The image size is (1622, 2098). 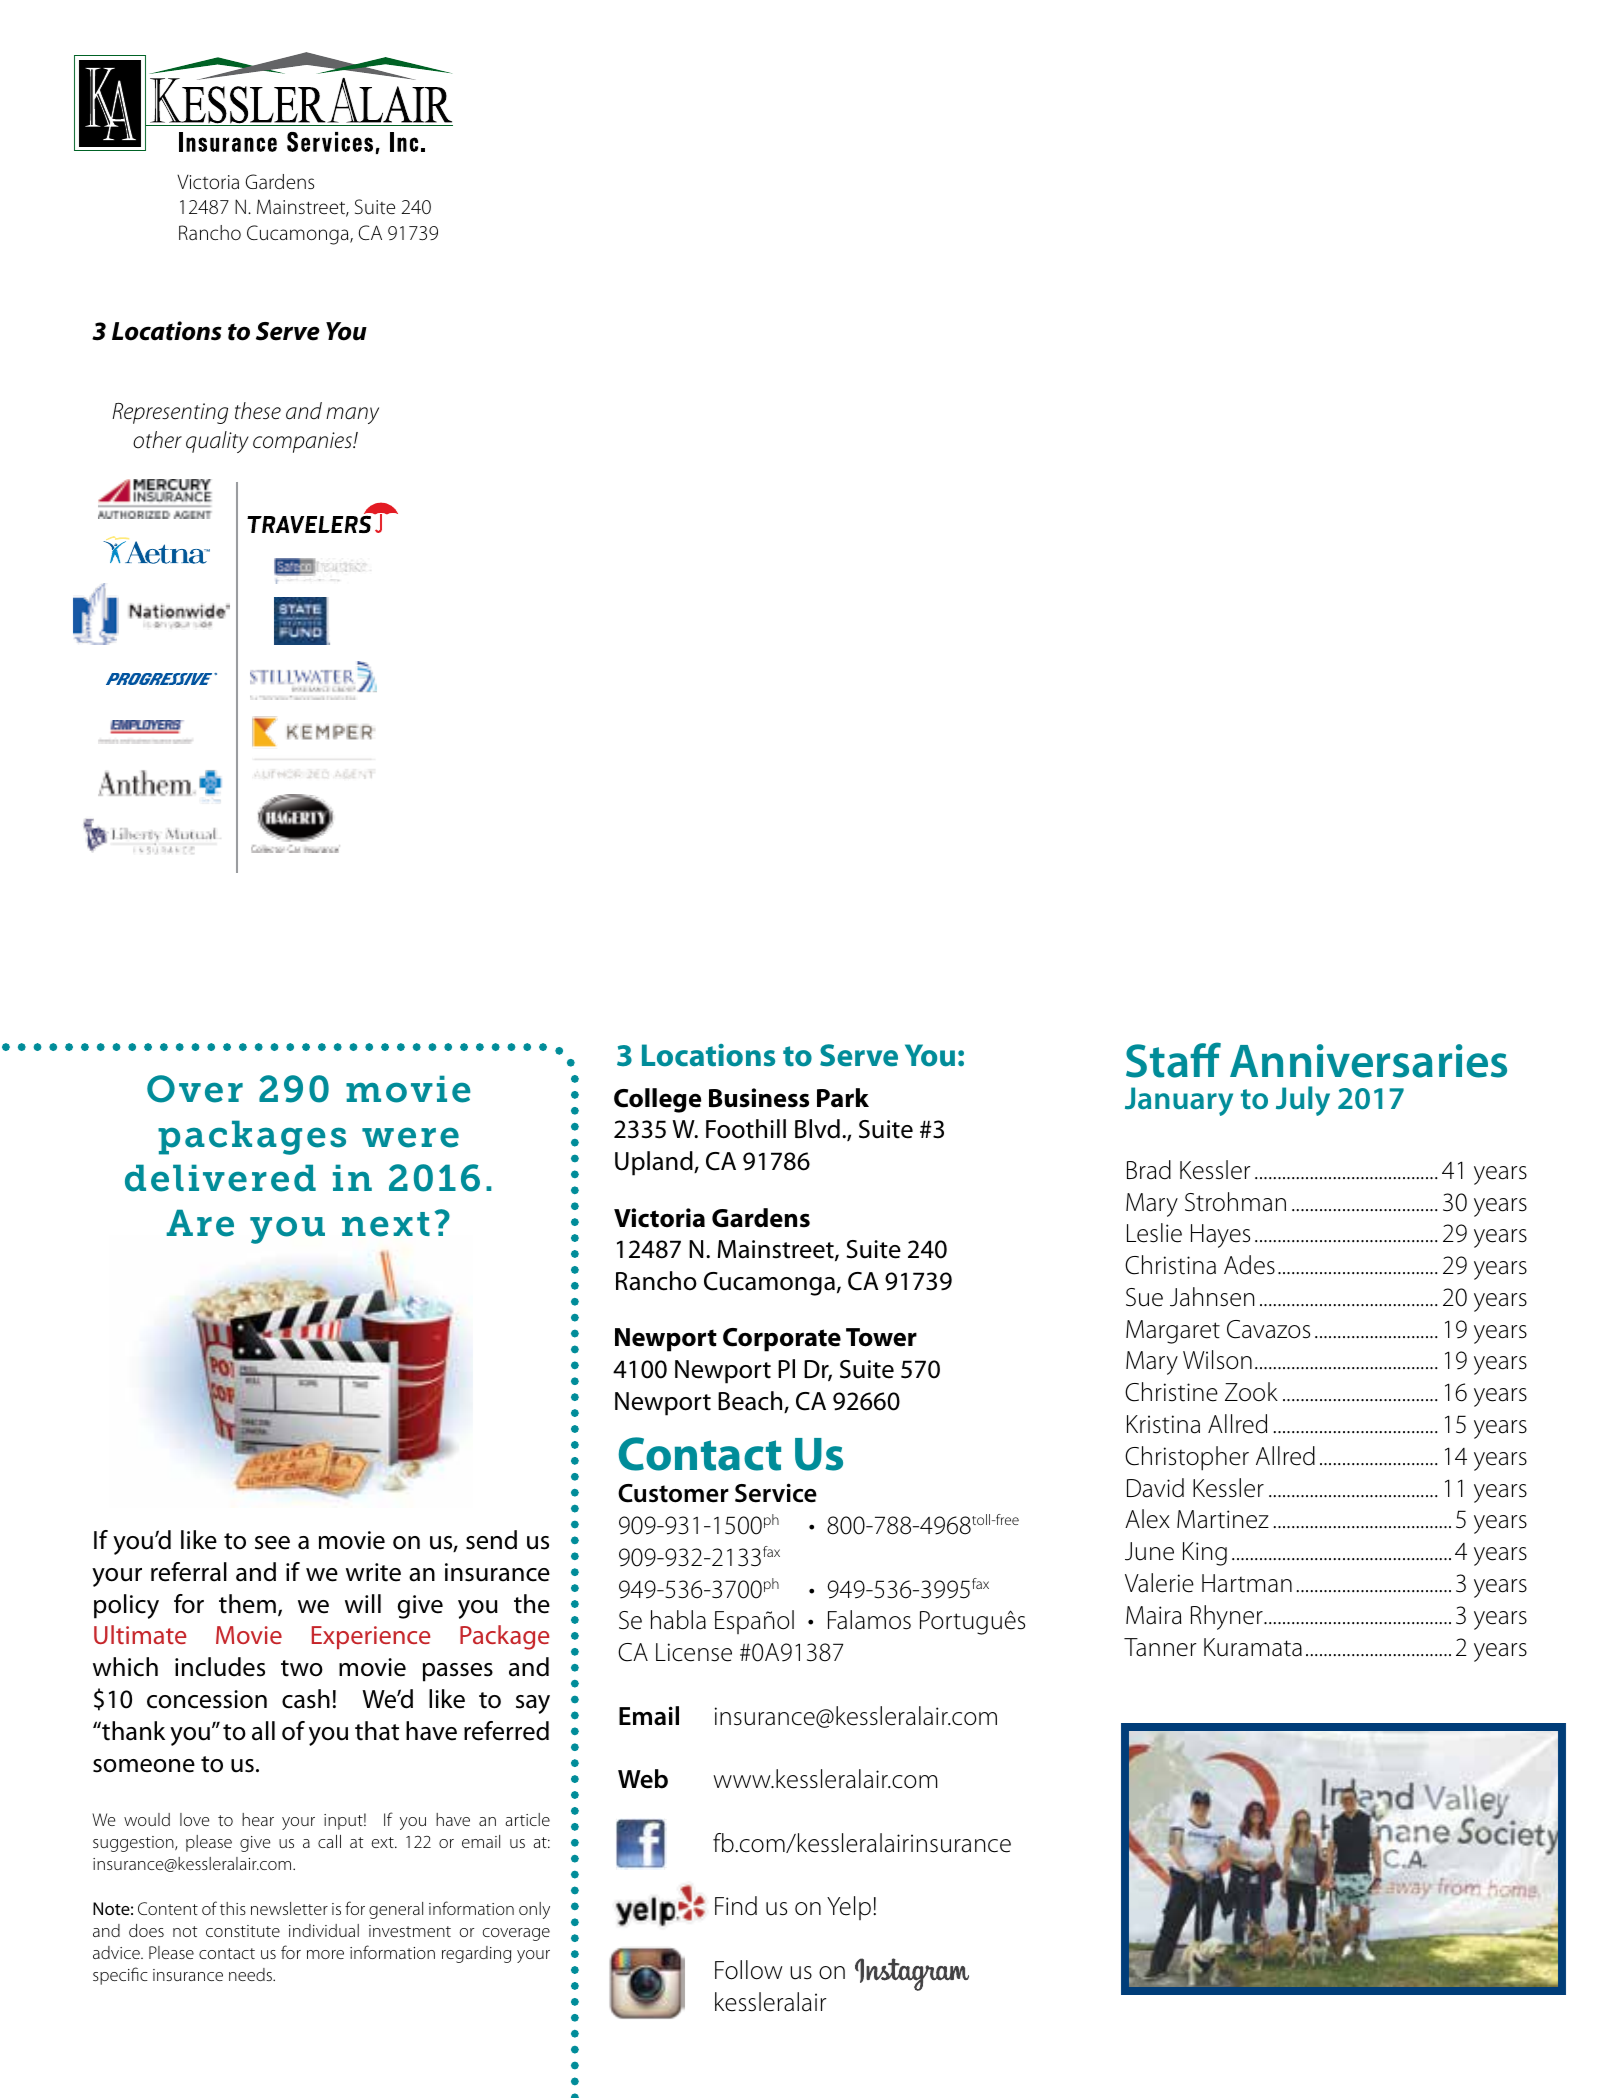 I want to click on constitute, so click(x=243, y=1931).
